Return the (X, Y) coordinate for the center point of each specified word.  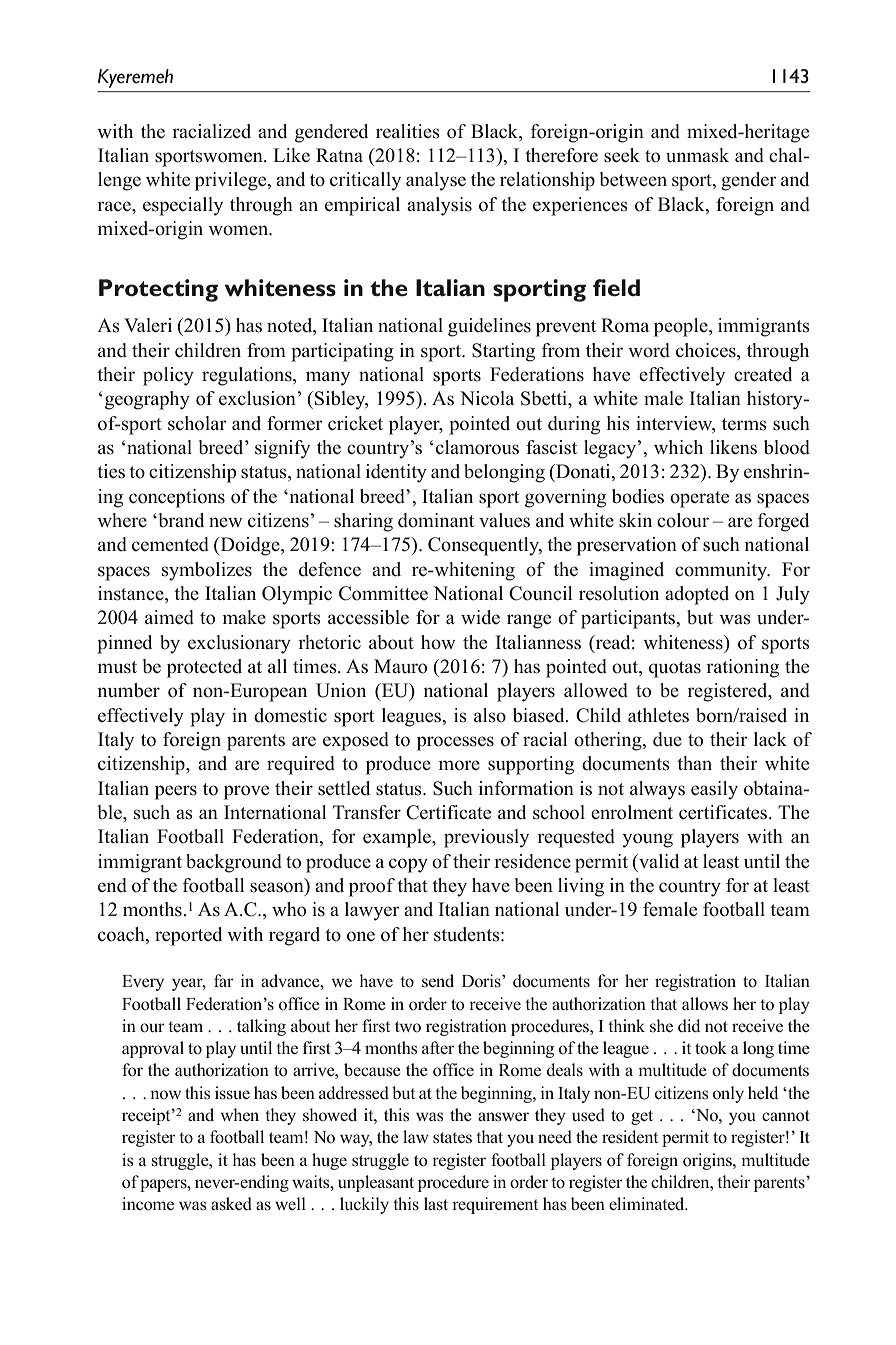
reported (188, 936)
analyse (436, 181)
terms (744, 424)
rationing (742, 668)
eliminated (648, 1203)
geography (147, 400)
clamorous (477, 447)
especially (183, 206)
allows (705, 1004)
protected (204, 668)
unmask (697, 155)
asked (231, 1204)
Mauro (400, 666)
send (438, 981)
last (436, 1204)
